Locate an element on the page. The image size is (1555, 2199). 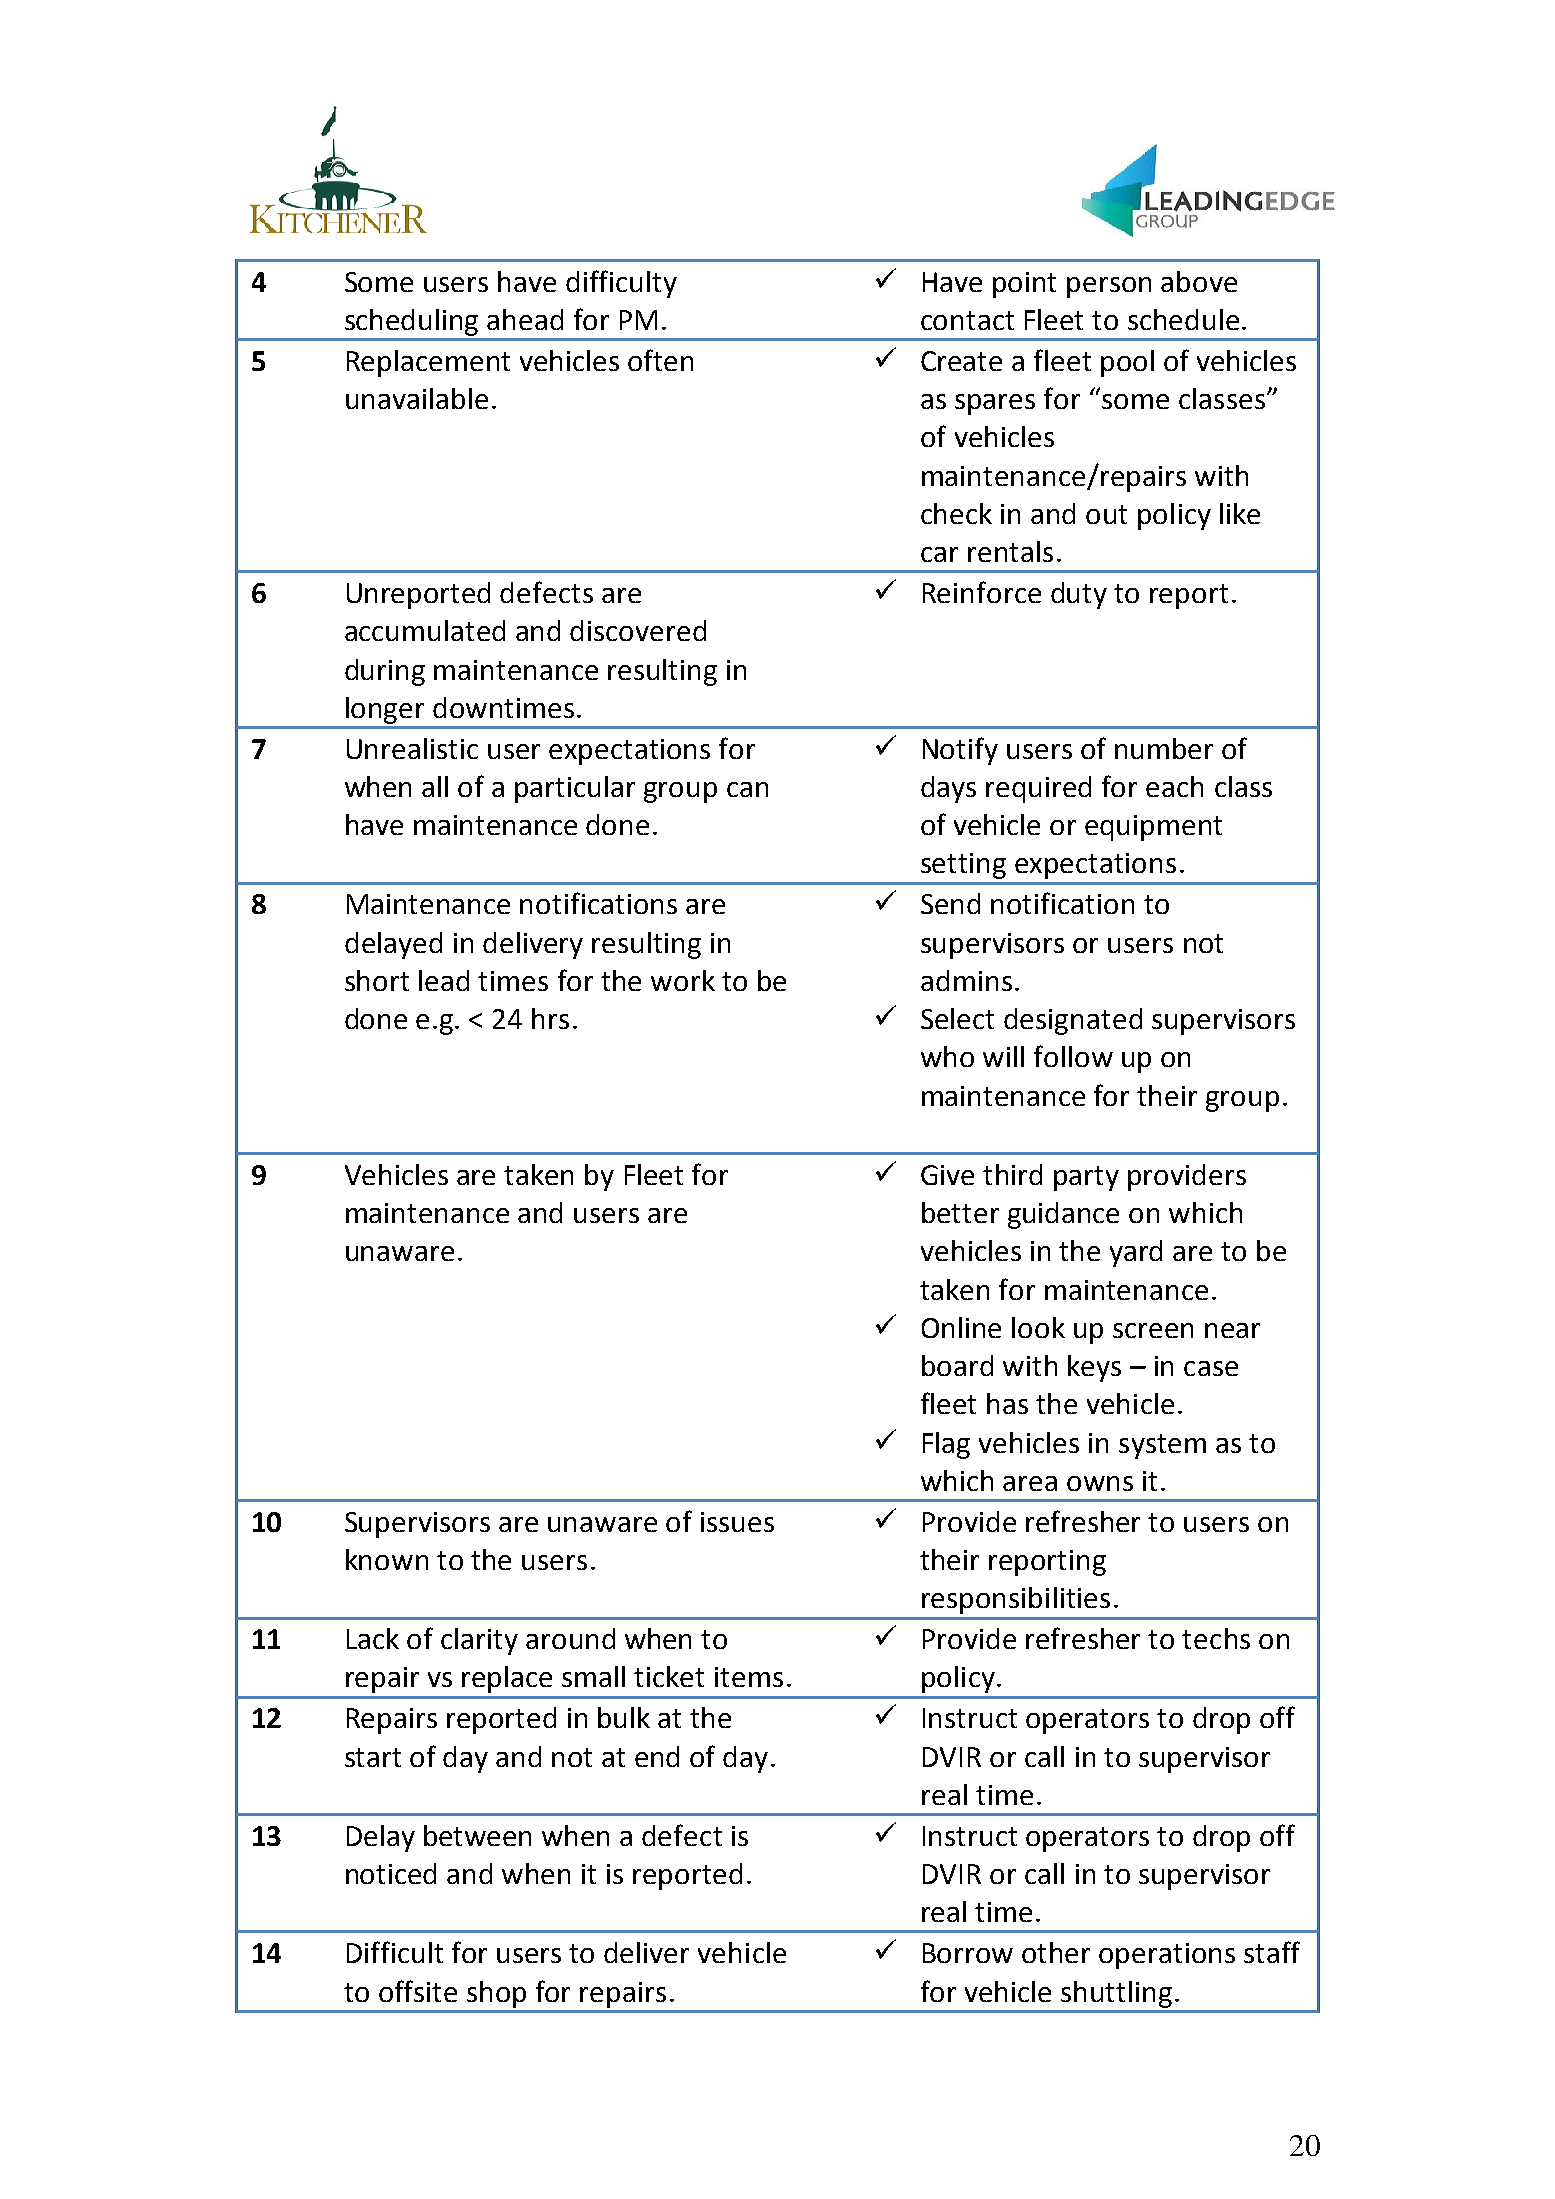
operations is located at coordinates (1167, 1956).
